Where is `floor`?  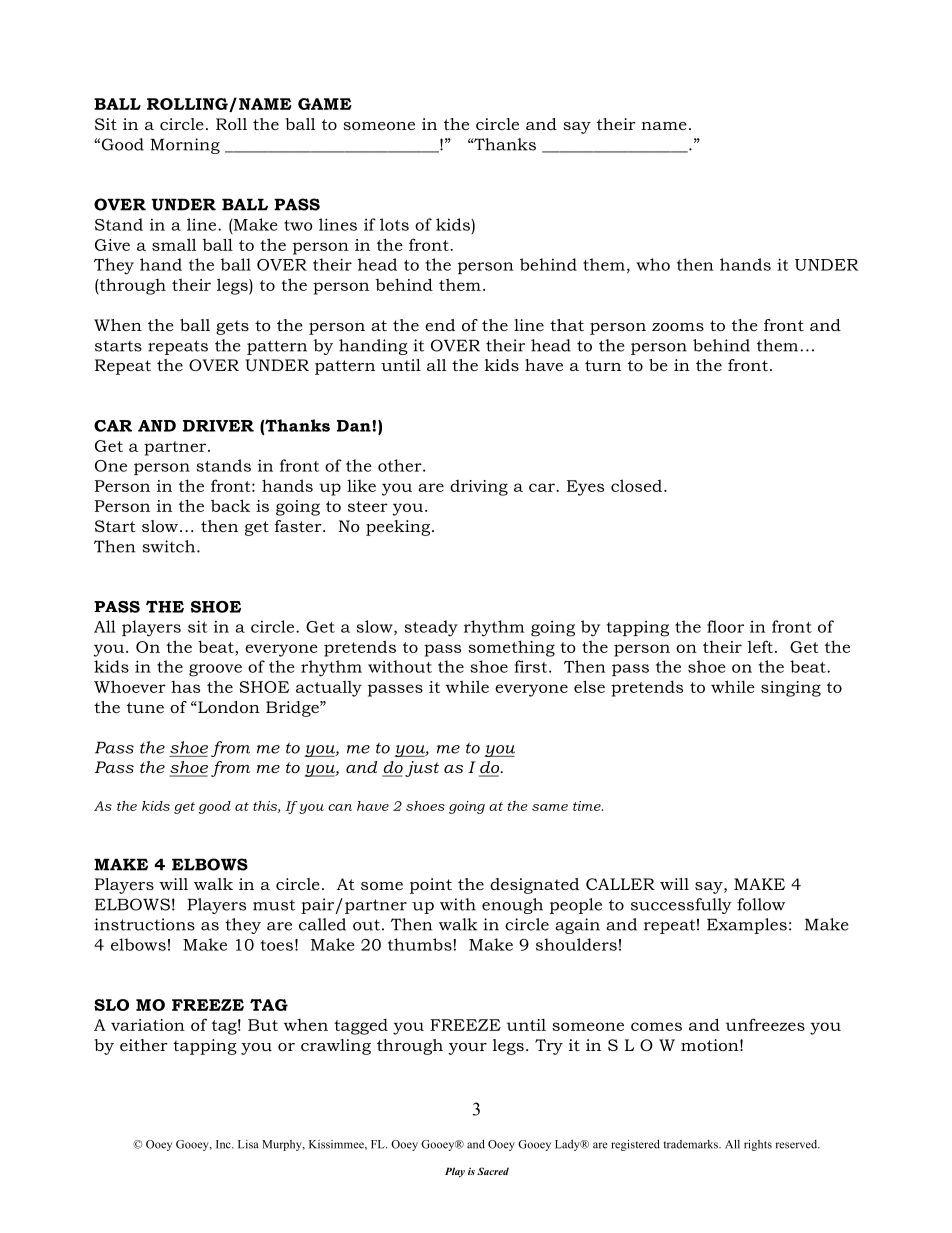
floor is located at coordinates (725, 626).
